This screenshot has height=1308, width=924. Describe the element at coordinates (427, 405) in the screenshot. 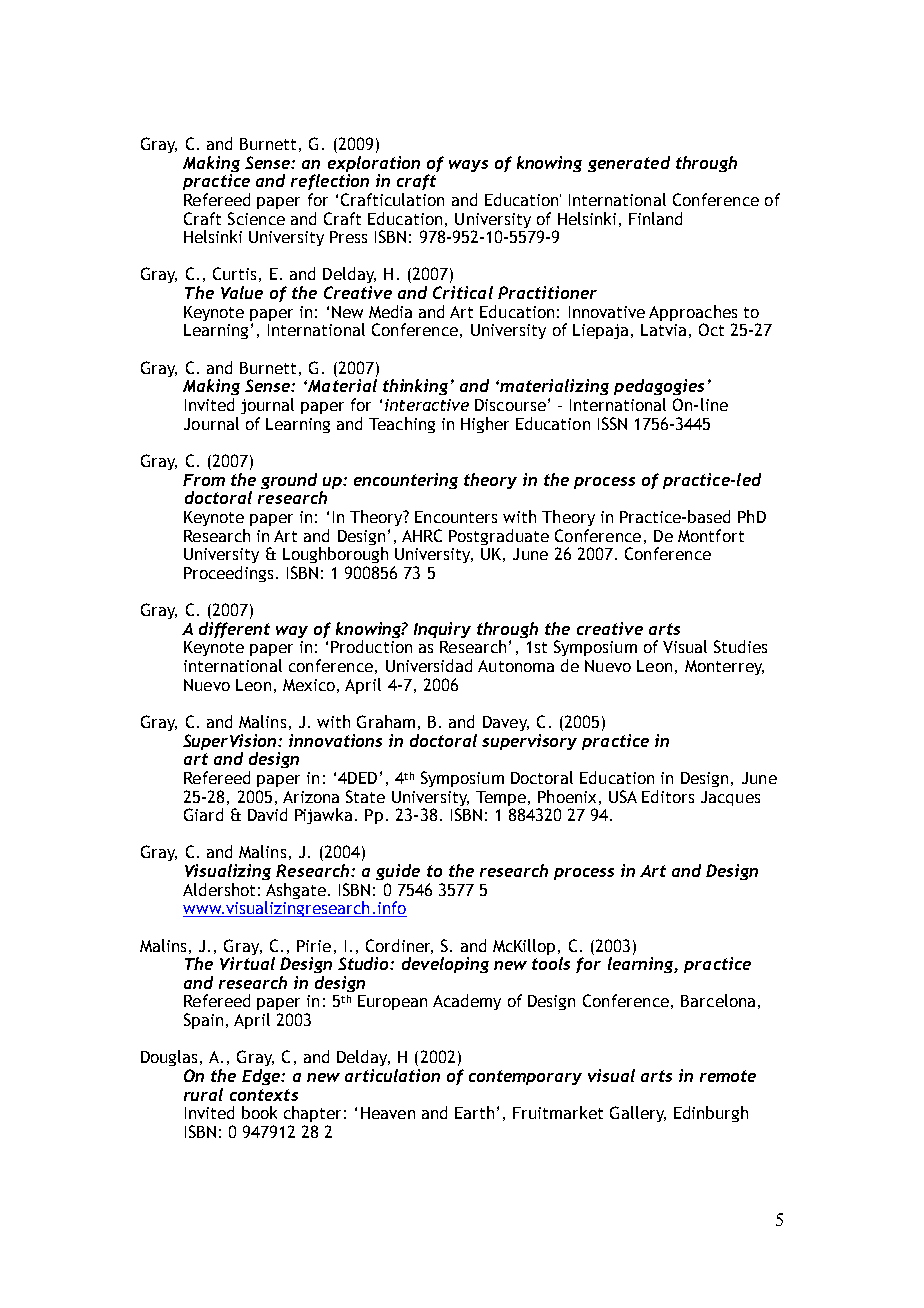

I see `interactive` at that location.
